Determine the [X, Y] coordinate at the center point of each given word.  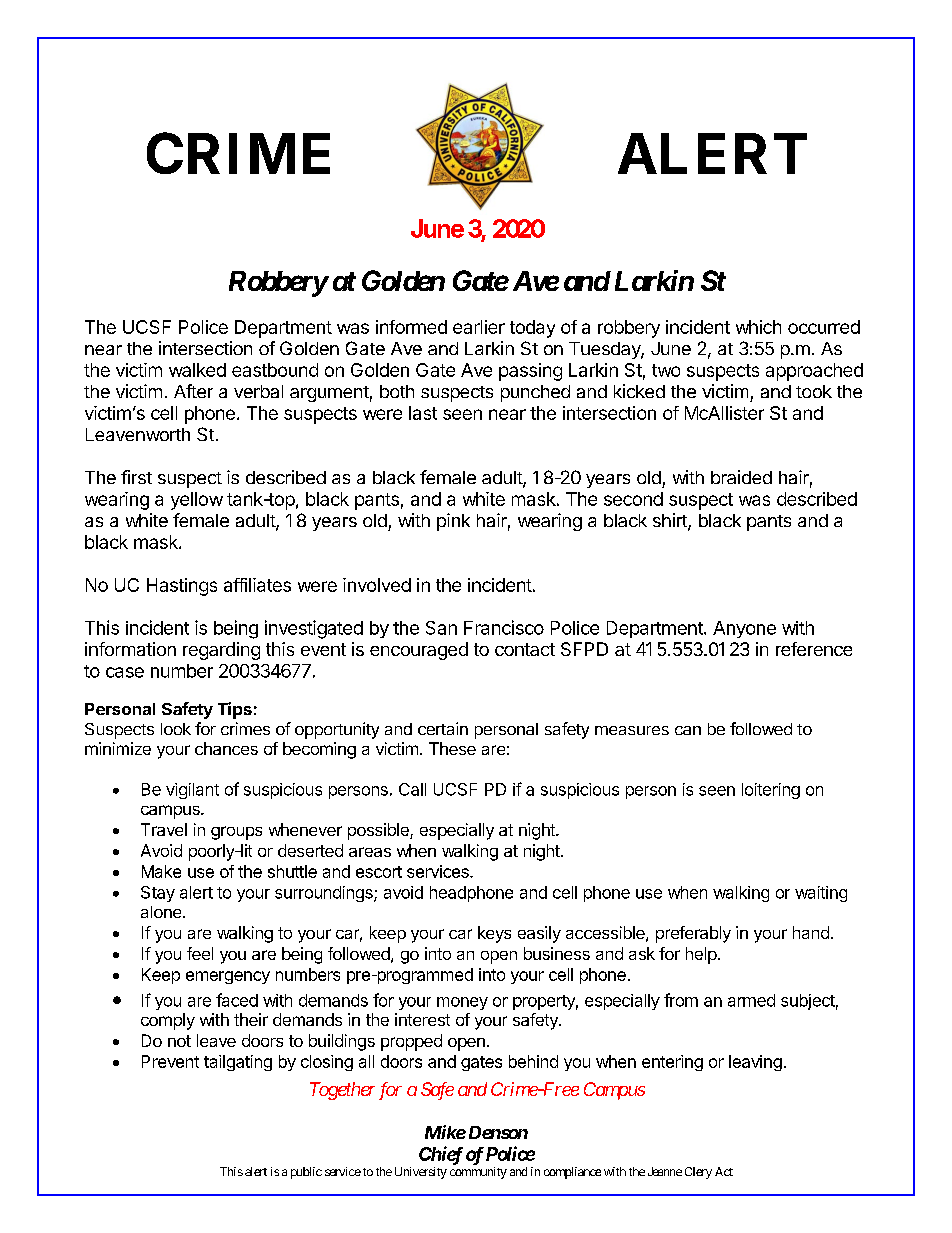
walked [197, 370]
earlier [479, 327]
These [452, 748]
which [758, 327]
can [688, 730]
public [306, 1173]
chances [226, 748]
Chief [441, 1155]
